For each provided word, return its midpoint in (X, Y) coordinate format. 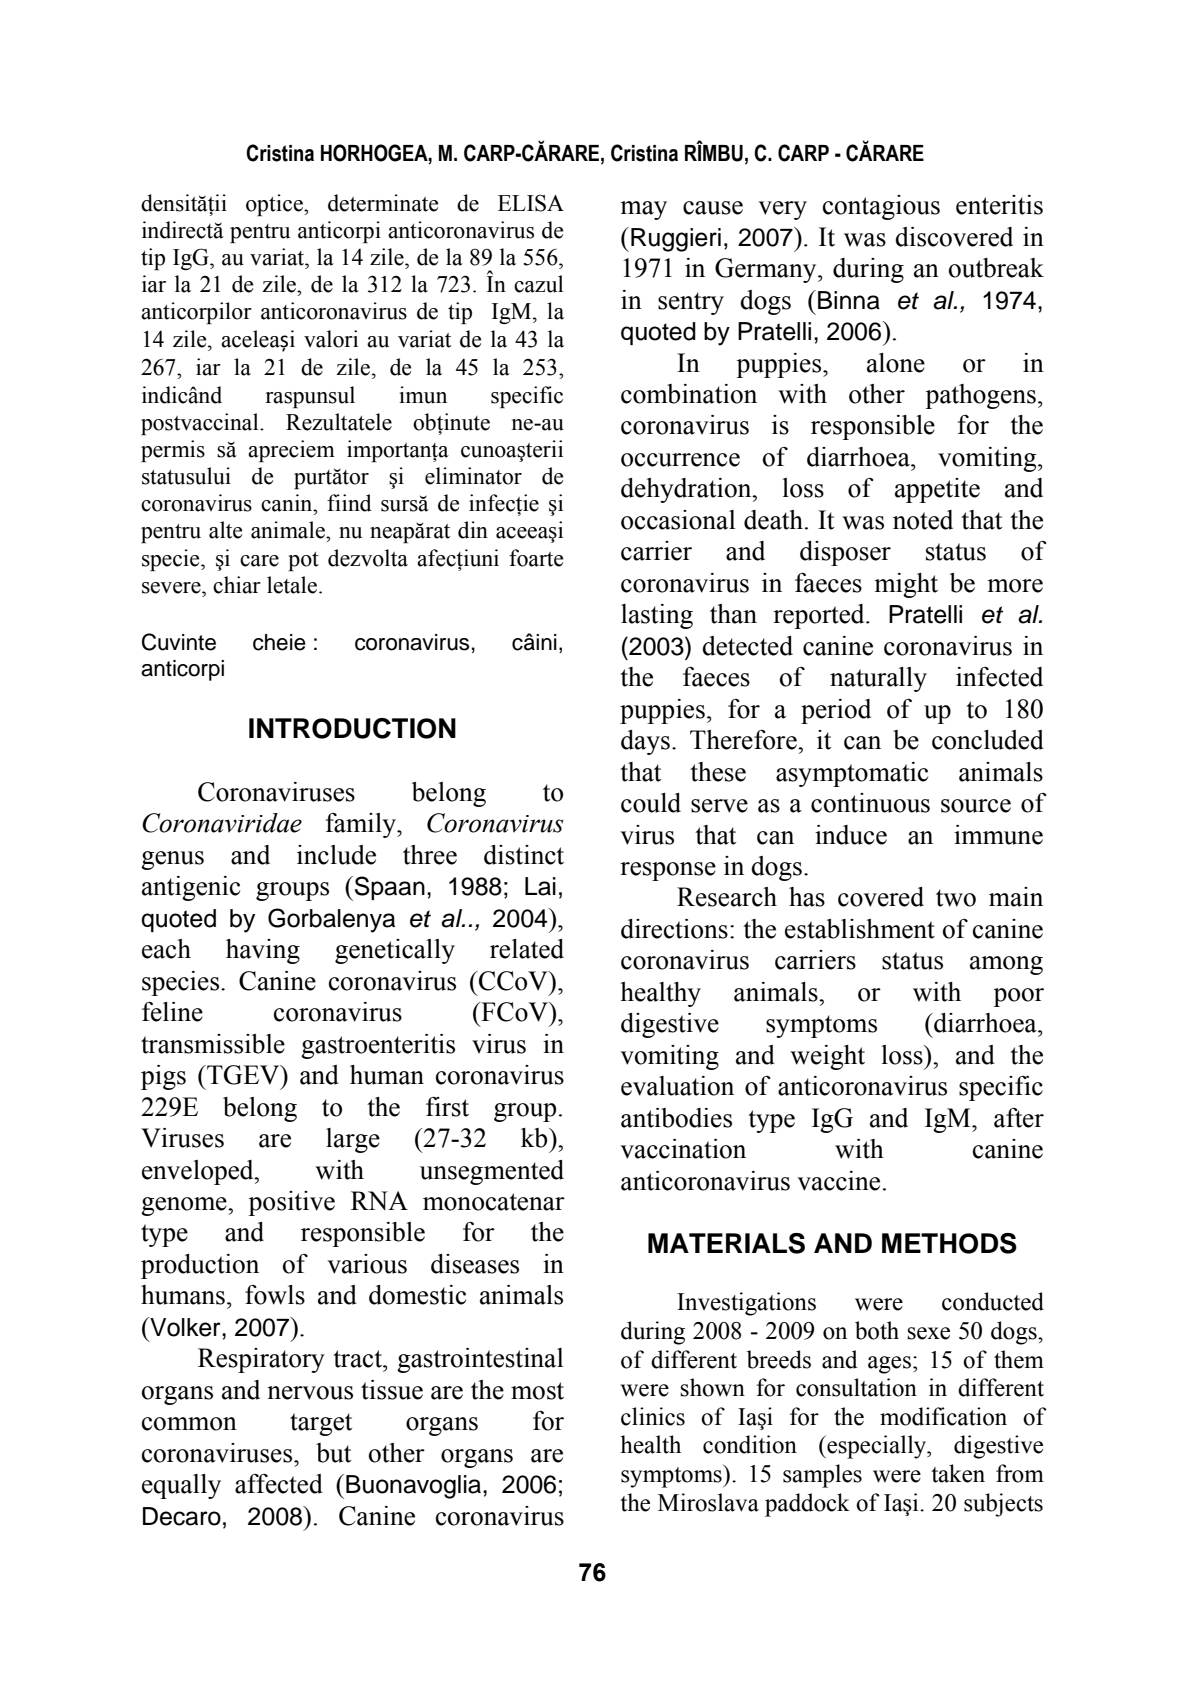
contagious (881, 207)
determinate (383, 203)
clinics (653, 1416)
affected (279, 1484)
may (643, 210)
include (336, 855)
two (956, 898)
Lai (540, 886)
